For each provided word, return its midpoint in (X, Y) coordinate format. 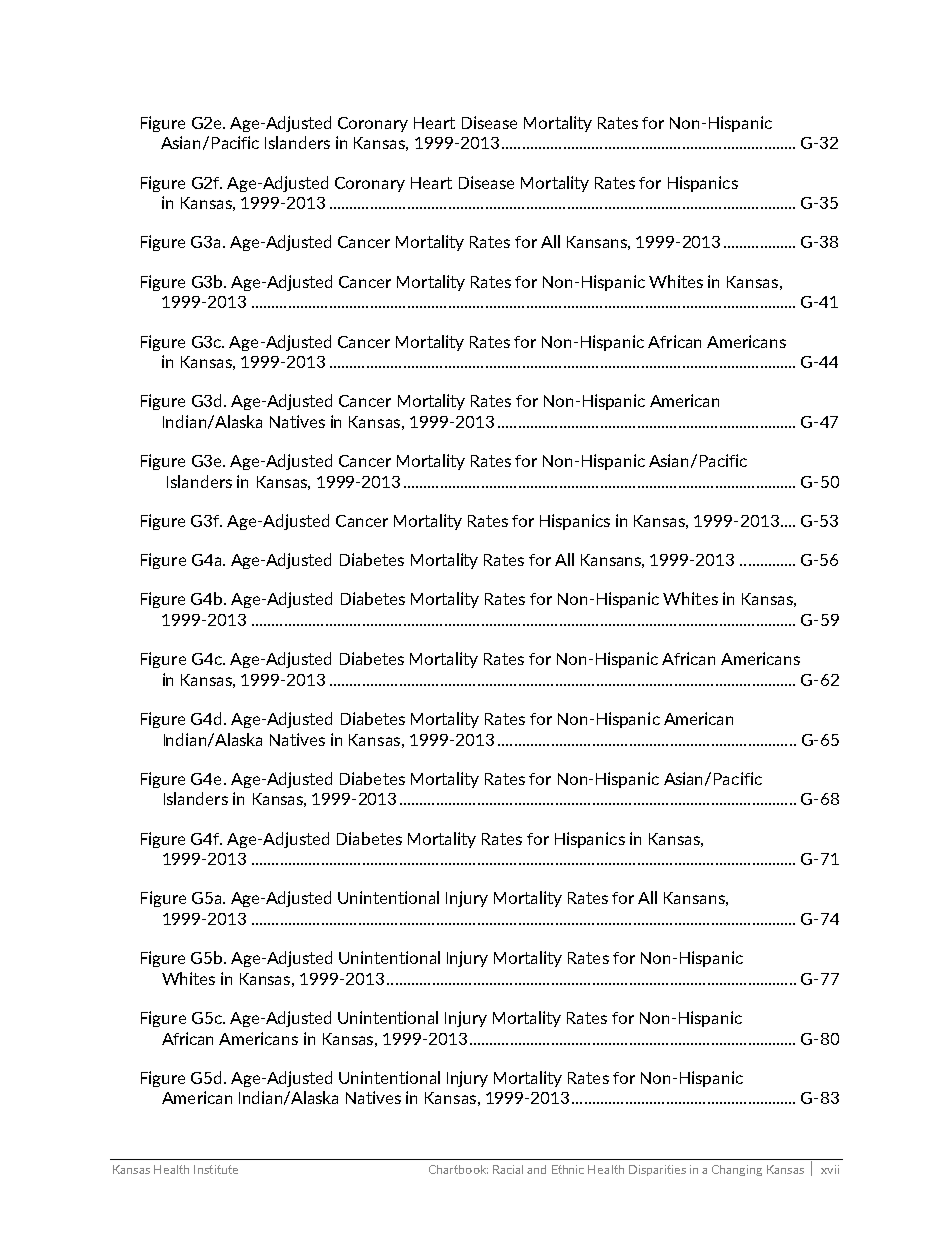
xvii (830, 1169)
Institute (216, 1169)
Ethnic (568, 1169)
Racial (508, 1169)
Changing (737, 1170)
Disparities (657, 1170)
